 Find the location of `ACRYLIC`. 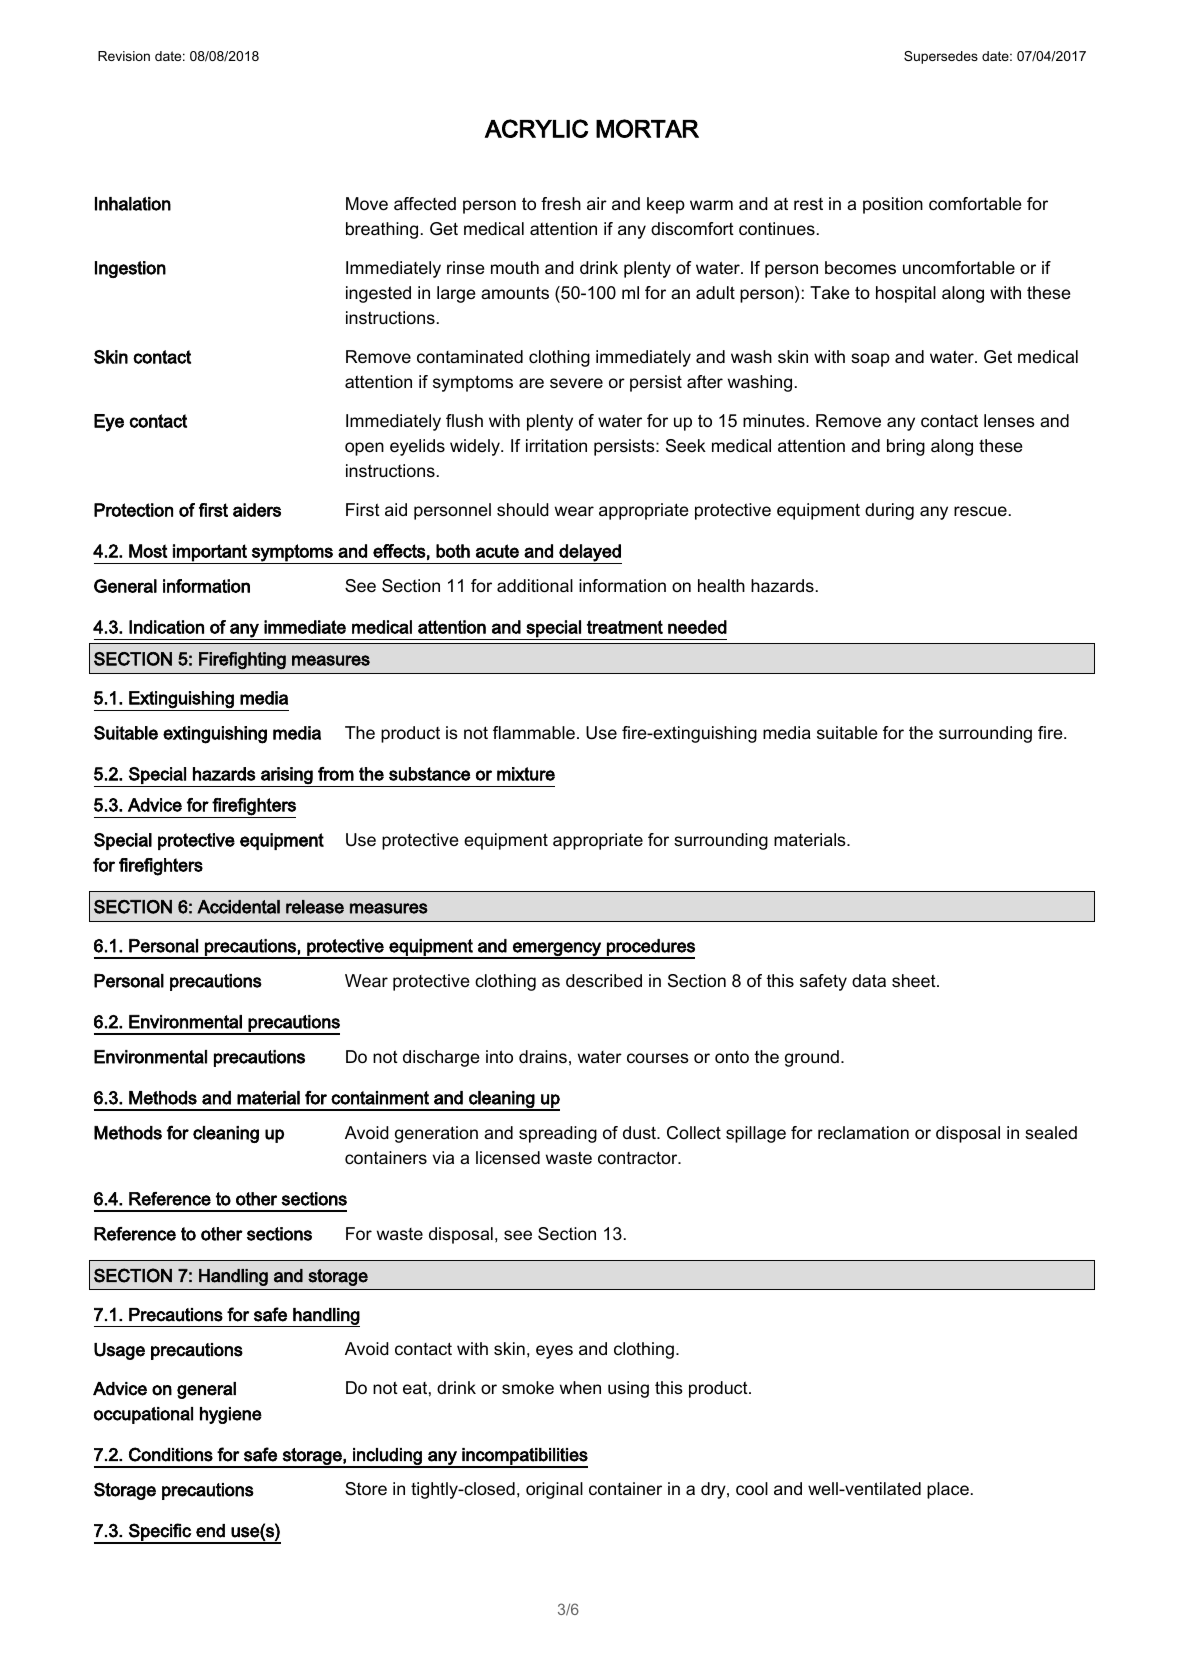

ACRYLIC is located at coordinates (536, 128).
